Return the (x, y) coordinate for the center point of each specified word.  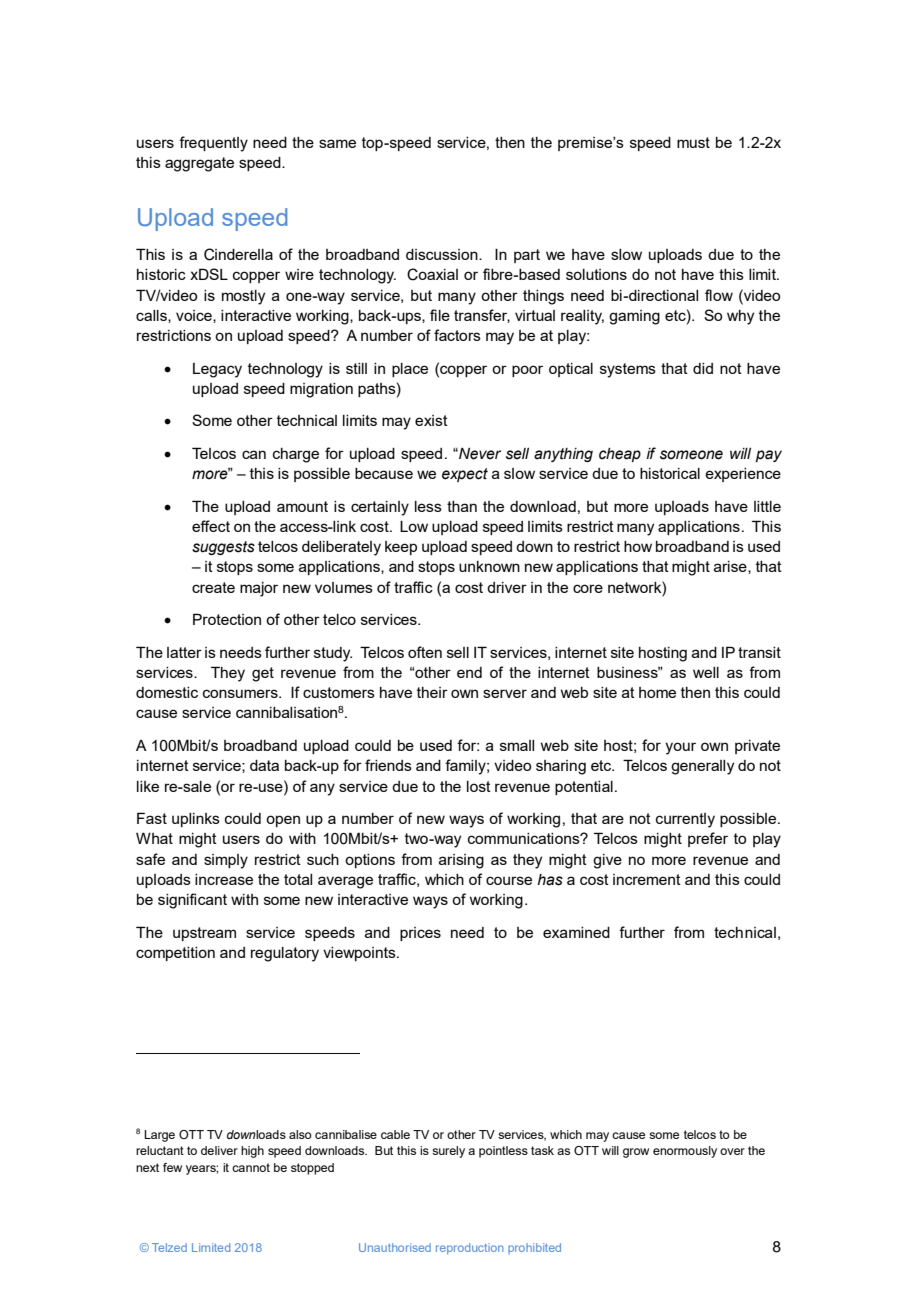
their (432, 692)
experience (743, 475)
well (706, 672)
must (693, 142)
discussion (443, 254)
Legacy (217, 370)
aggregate (199, 164)
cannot (251, 1167)
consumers (241, 693)
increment (647, 879)
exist (431, 420)
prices (420, 934)
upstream (204, 934)
